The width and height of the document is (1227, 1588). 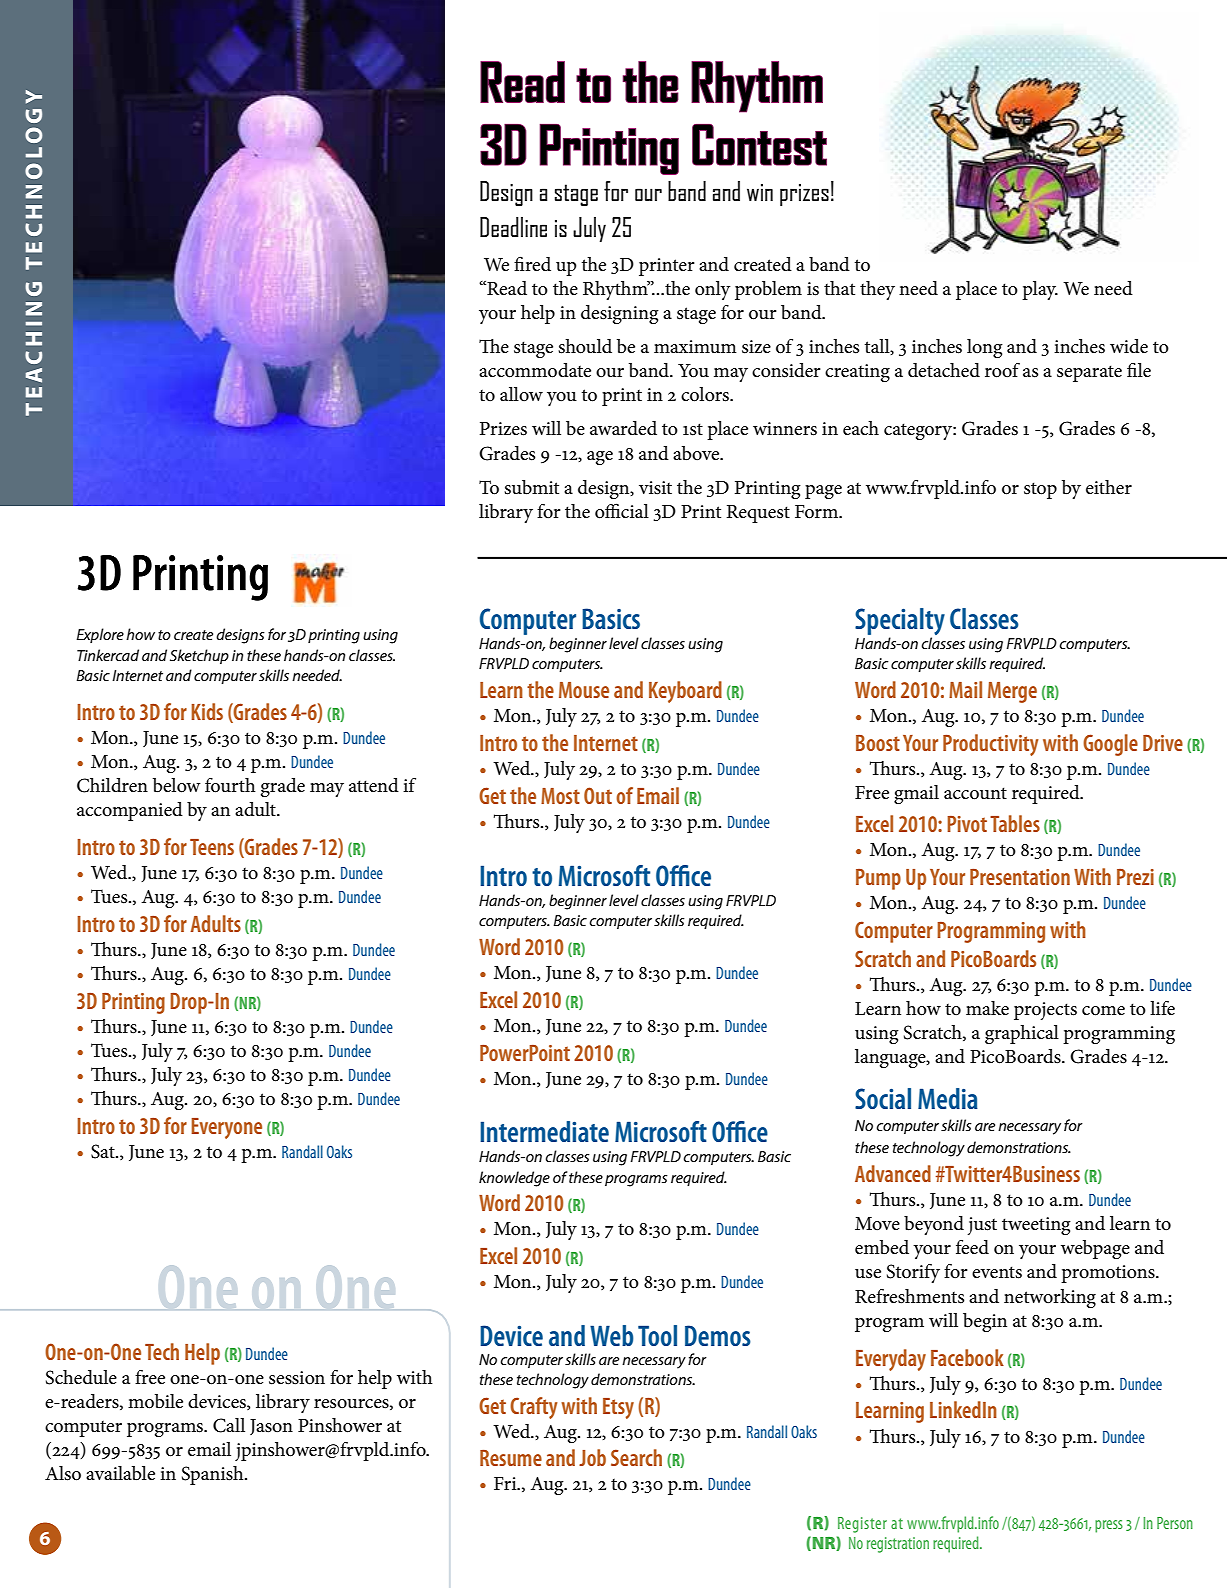 What do you see at coordinates (514, 1179) in the document?
I see `knowledge` at bounding box center [514, 1179].
